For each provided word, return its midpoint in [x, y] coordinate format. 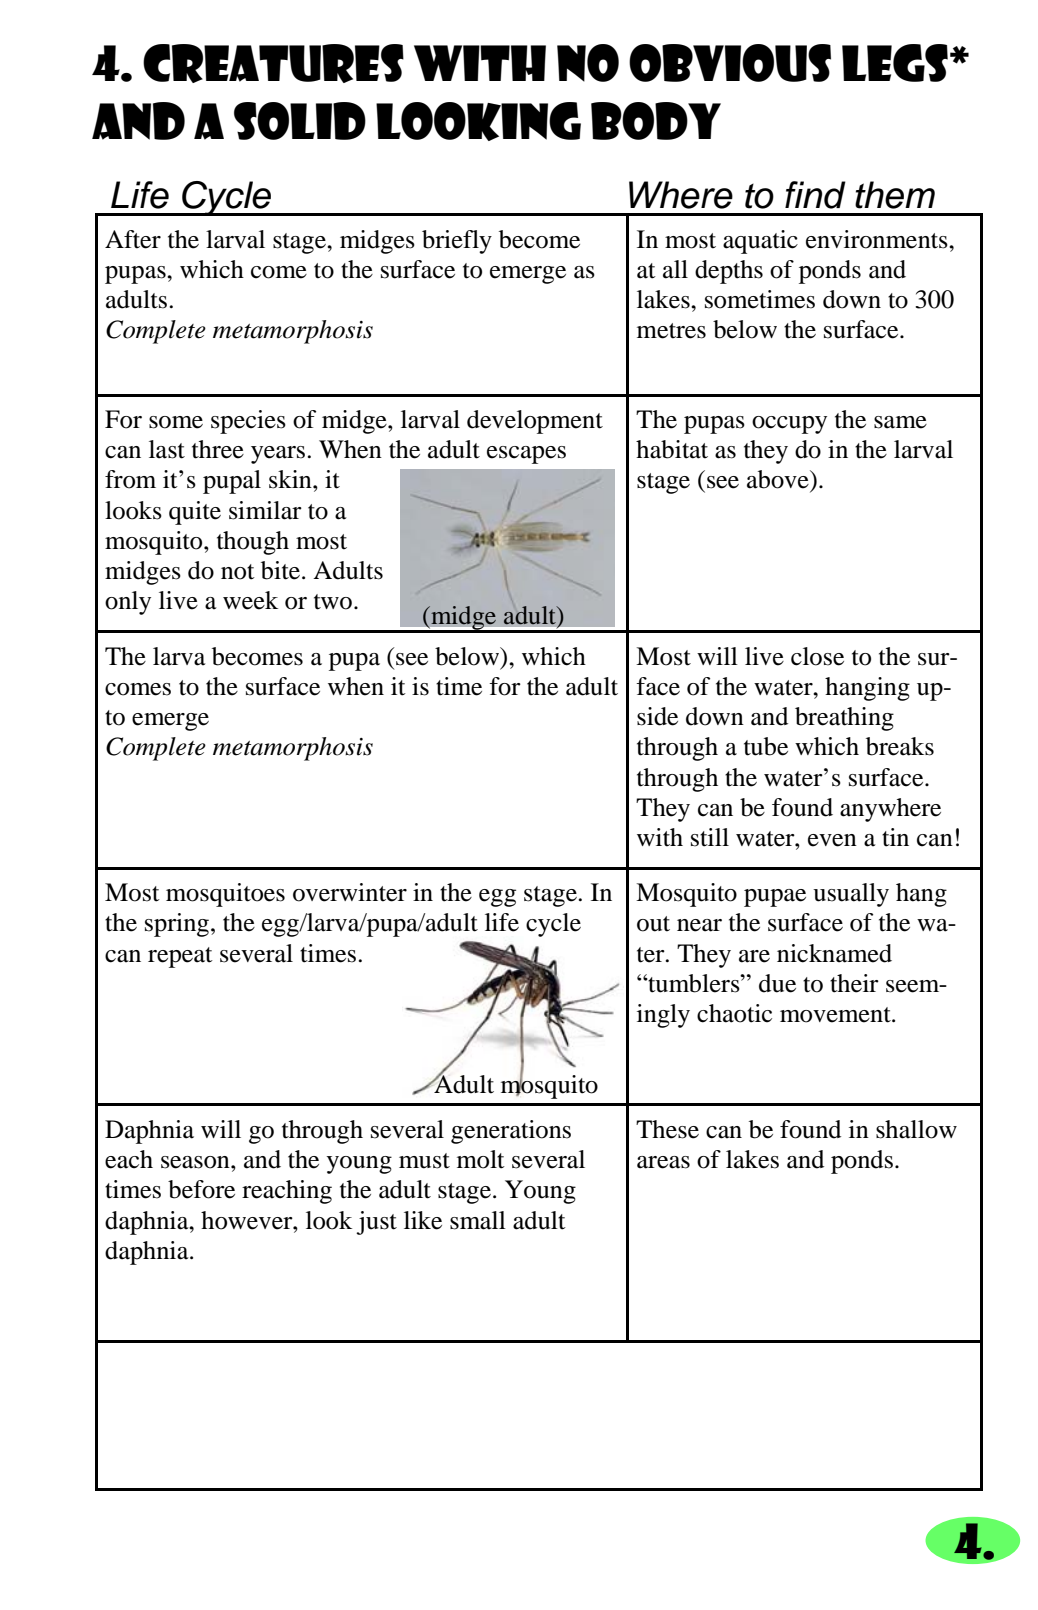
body [656, 121]
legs [895, 63]
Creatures [273, 63]
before [201, 1189]
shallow [916, 1129]
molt [481, 1159]
